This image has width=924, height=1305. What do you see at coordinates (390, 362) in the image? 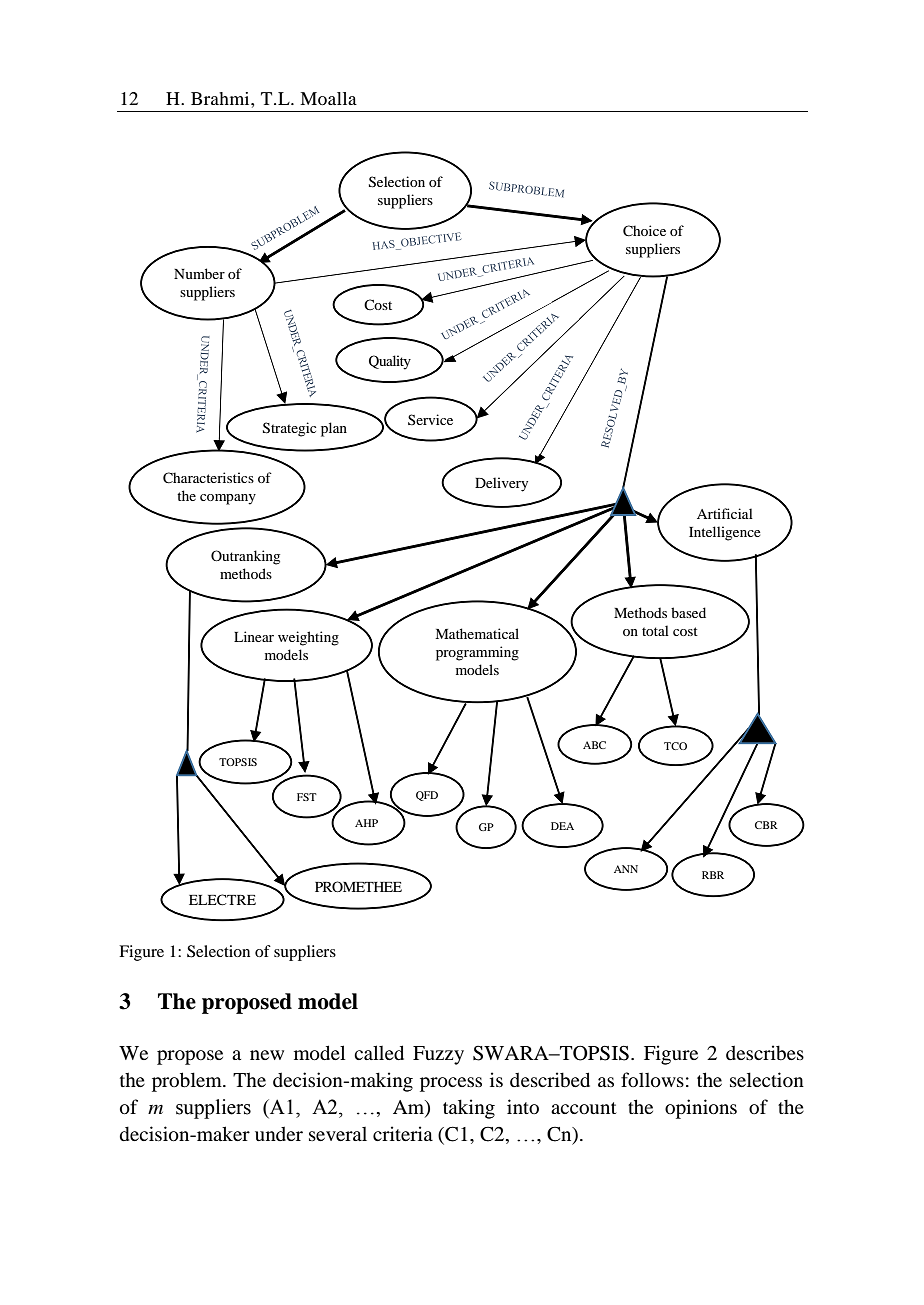
I see `Quality` at bounding box center [390, 362].
